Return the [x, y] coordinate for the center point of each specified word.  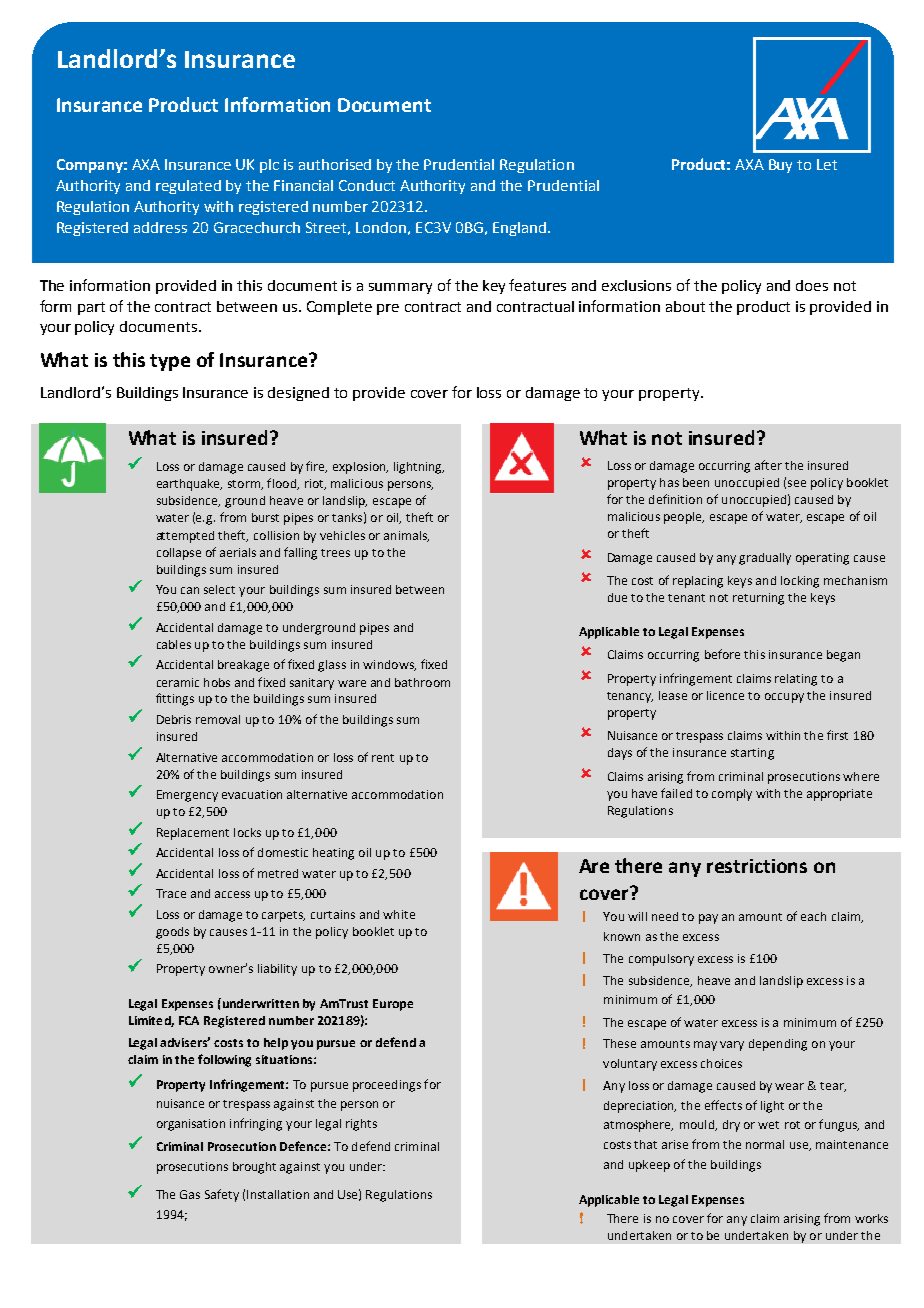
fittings [175, 699]
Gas [190, 1194]
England [521, 229]
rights [361, 1125]
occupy [784, 698]
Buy [780, 166]
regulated [188, 187]
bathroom [422, 682]
